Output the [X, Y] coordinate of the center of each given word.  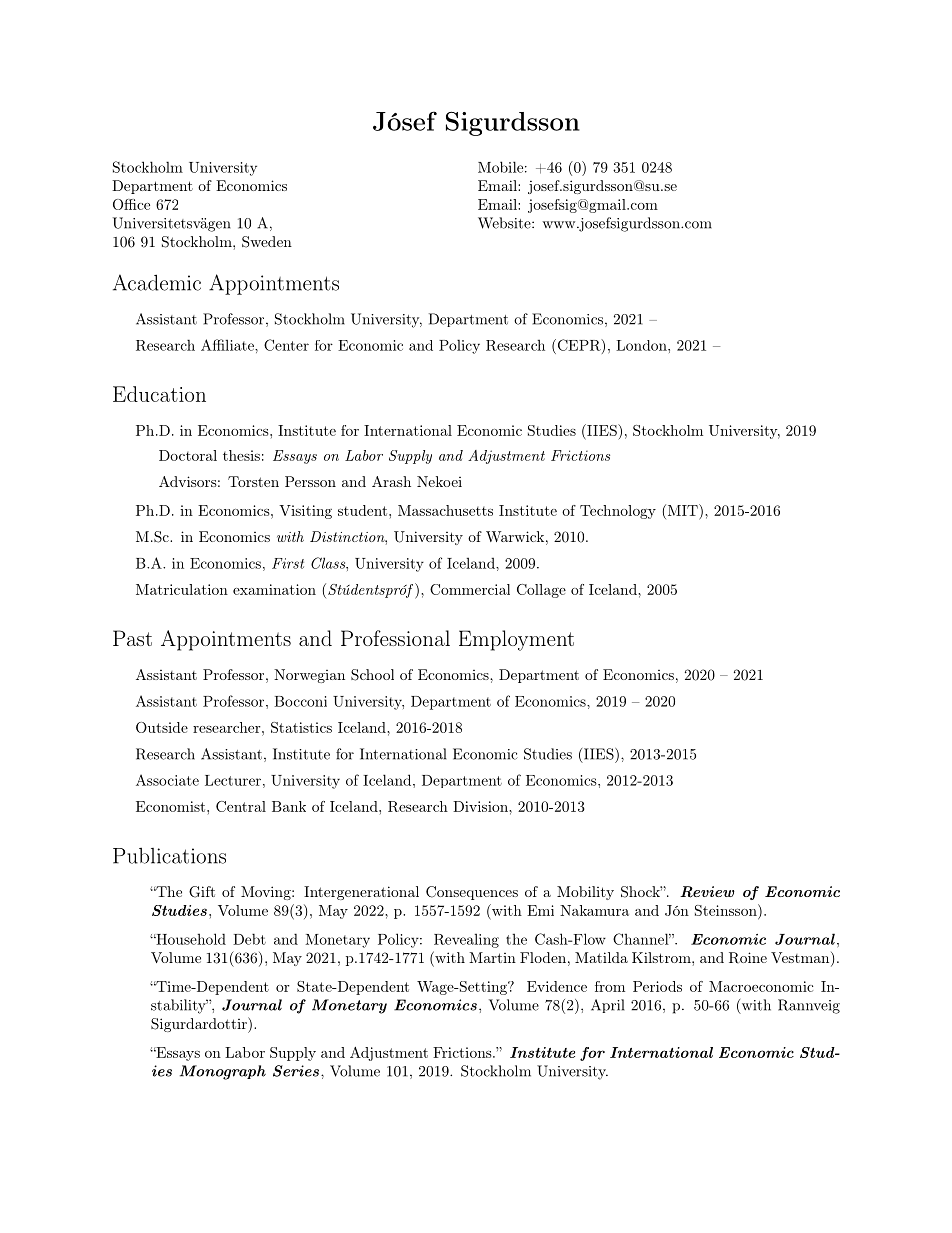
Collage [541, 591]
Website [505, 223]
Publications [169, 856]
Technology [618, 512]
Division [481, 806]
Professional [395, 638]
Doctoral [188, 455]
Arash [391, 481]
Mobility [585, 893]
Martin [492, 957]
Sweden [267, 242]
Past [132, 638]
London [642, 345]
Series [296, 1071]
